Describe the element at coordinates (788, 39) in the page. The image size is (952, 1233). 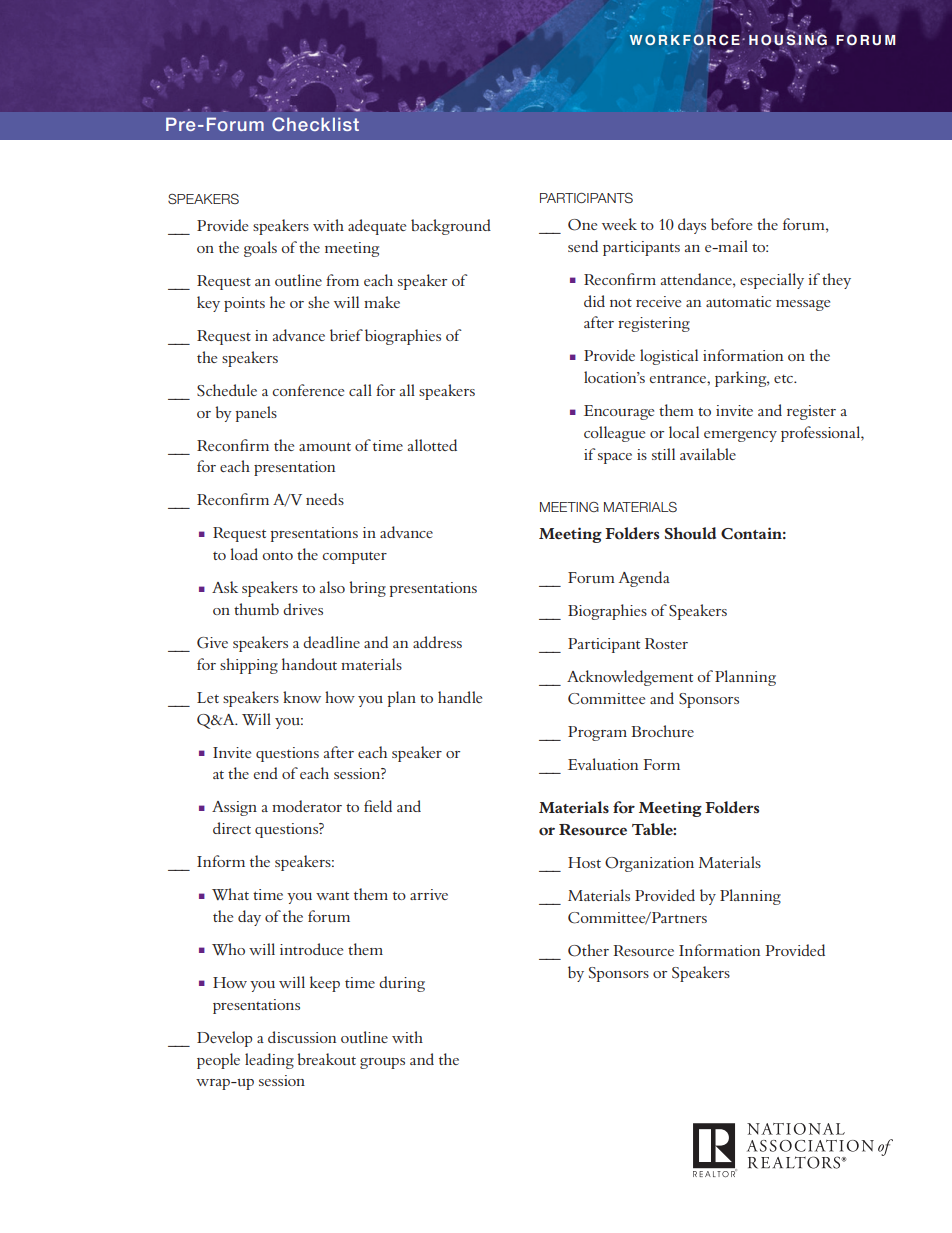
I see `housing` at that location.
